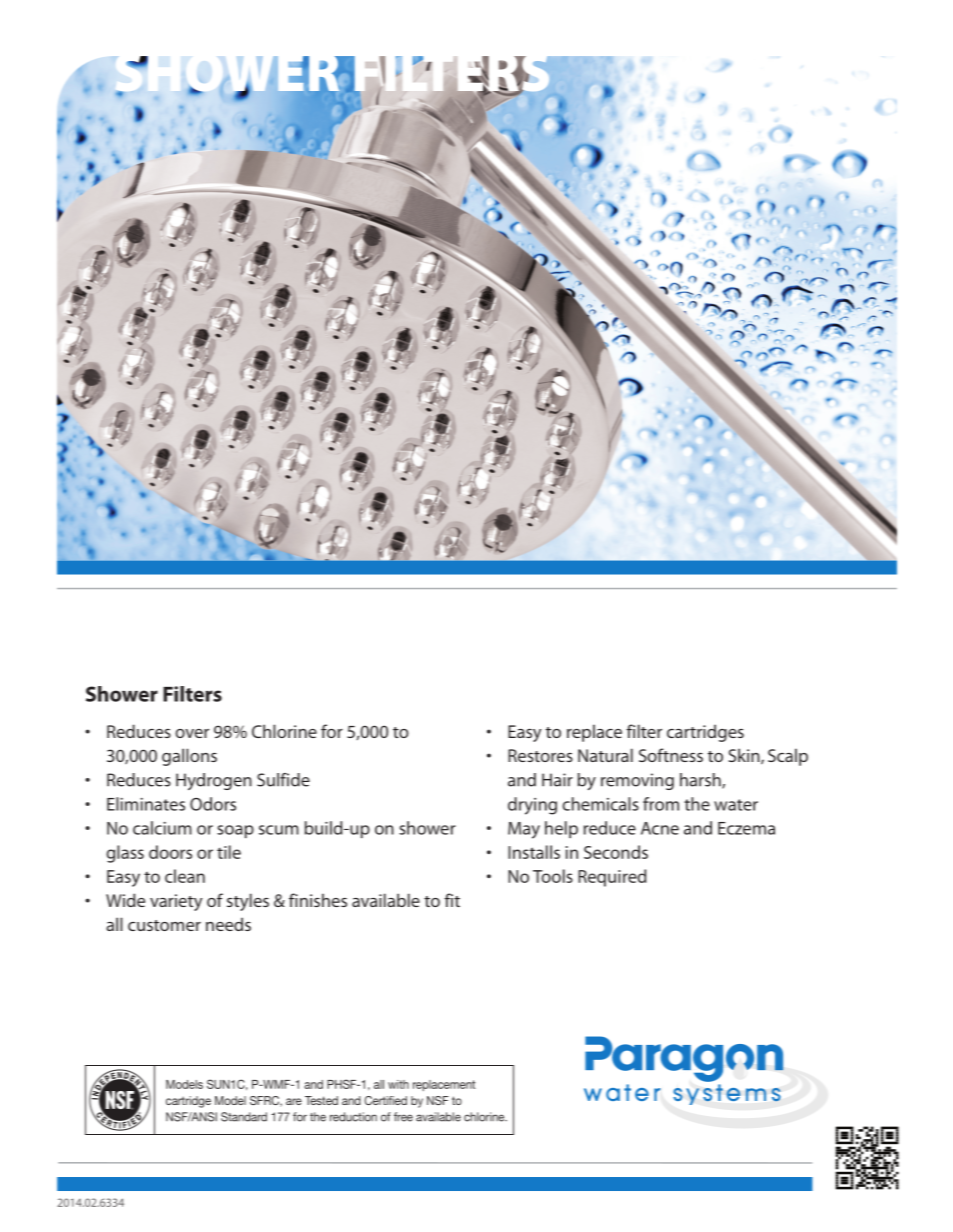  Describe the element at coordinates (192, 733) in the image. I see `over` at that location.
